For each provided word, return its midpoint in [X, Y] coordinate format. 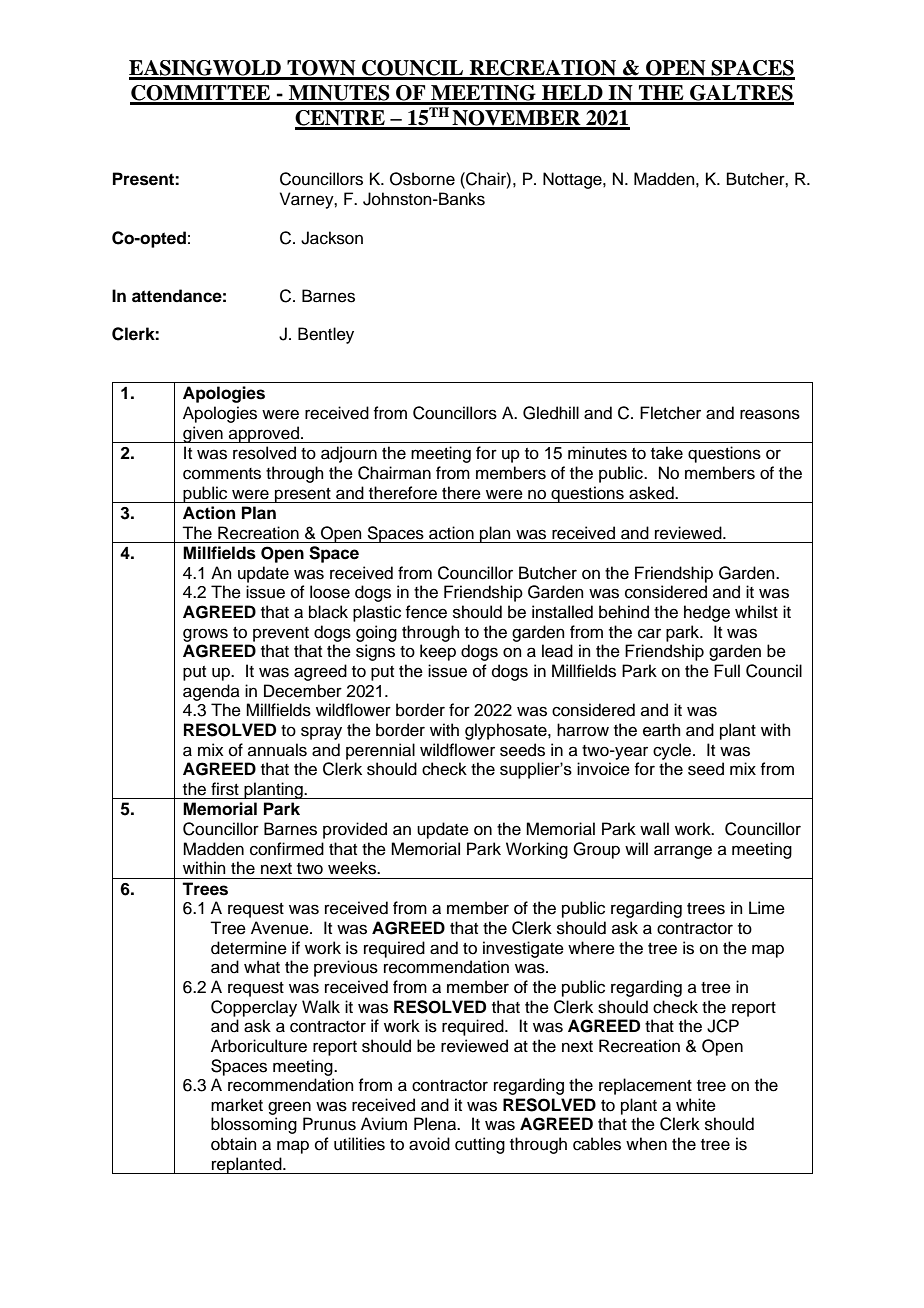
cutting [480, 1145]
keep [438, 652]
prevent [281, 634]
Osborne [422, 179]
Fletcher [670, 413]
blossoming [254, 1125]
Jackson [332, 238]
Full [727, 671]
